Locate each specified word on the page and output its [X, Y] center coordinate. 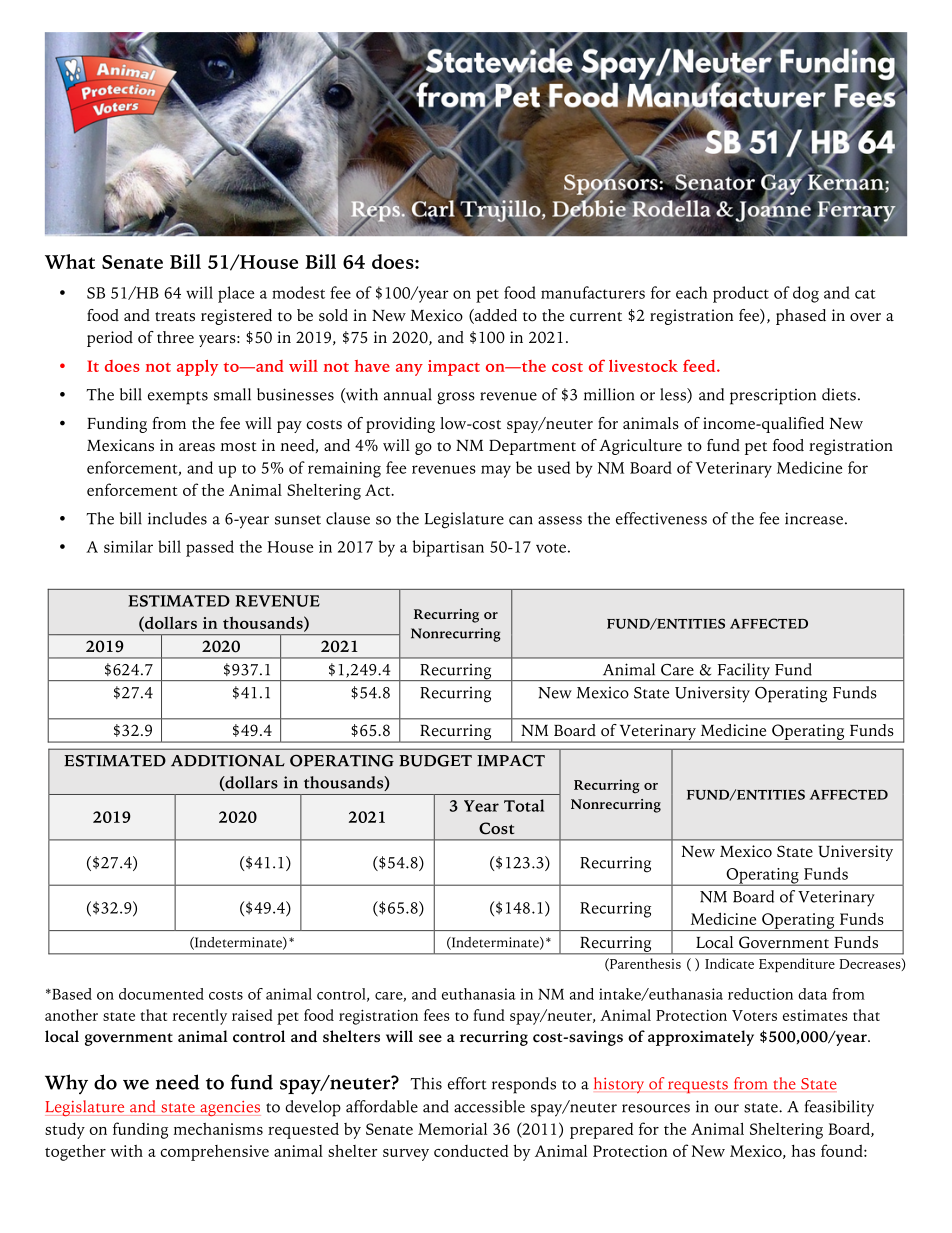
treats [175, 317]
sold [333, 315]
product [741, 294]
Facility [743, 672]
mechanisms [218, 1129]
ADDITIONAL [228, 761]
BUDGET [435, 761]
